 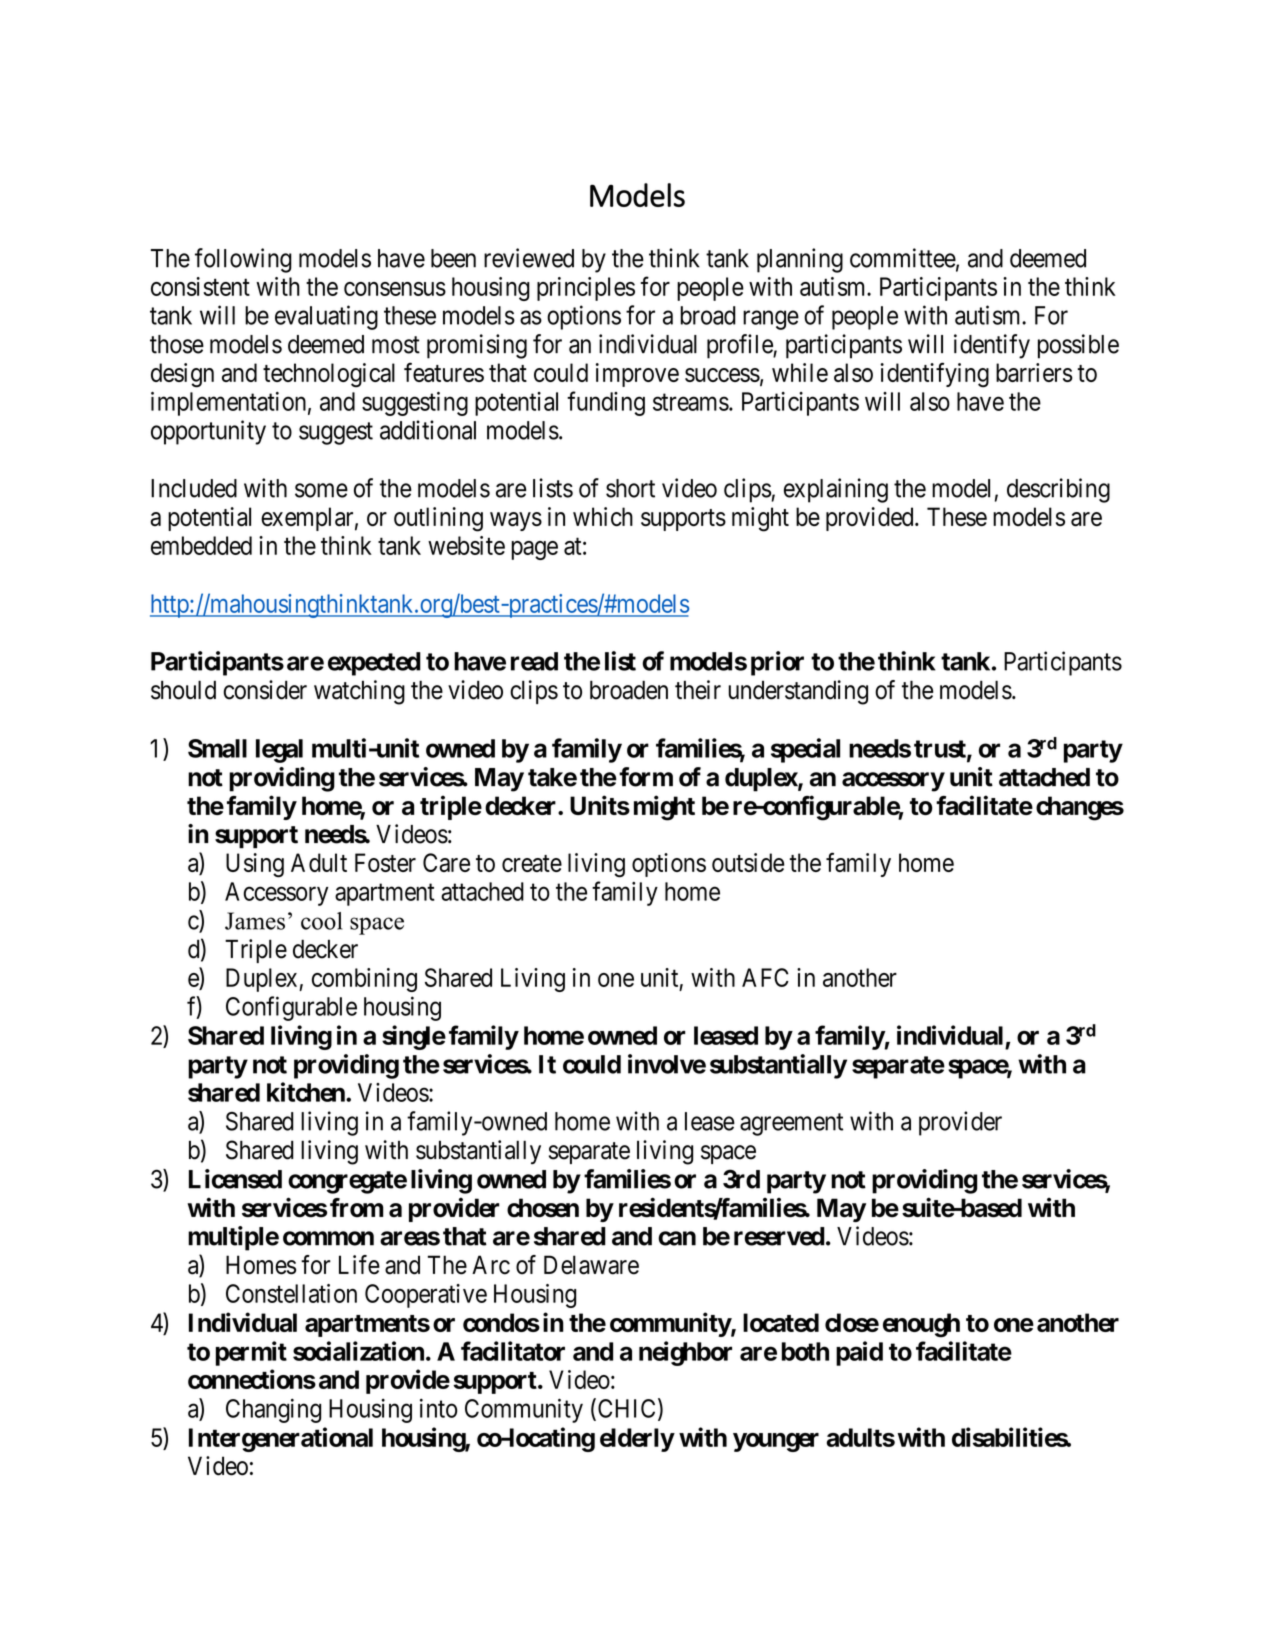 What do you see at coordinates (326, 317) in the screenshot?
I see `evaluating` at bounding box center [326, 317].
